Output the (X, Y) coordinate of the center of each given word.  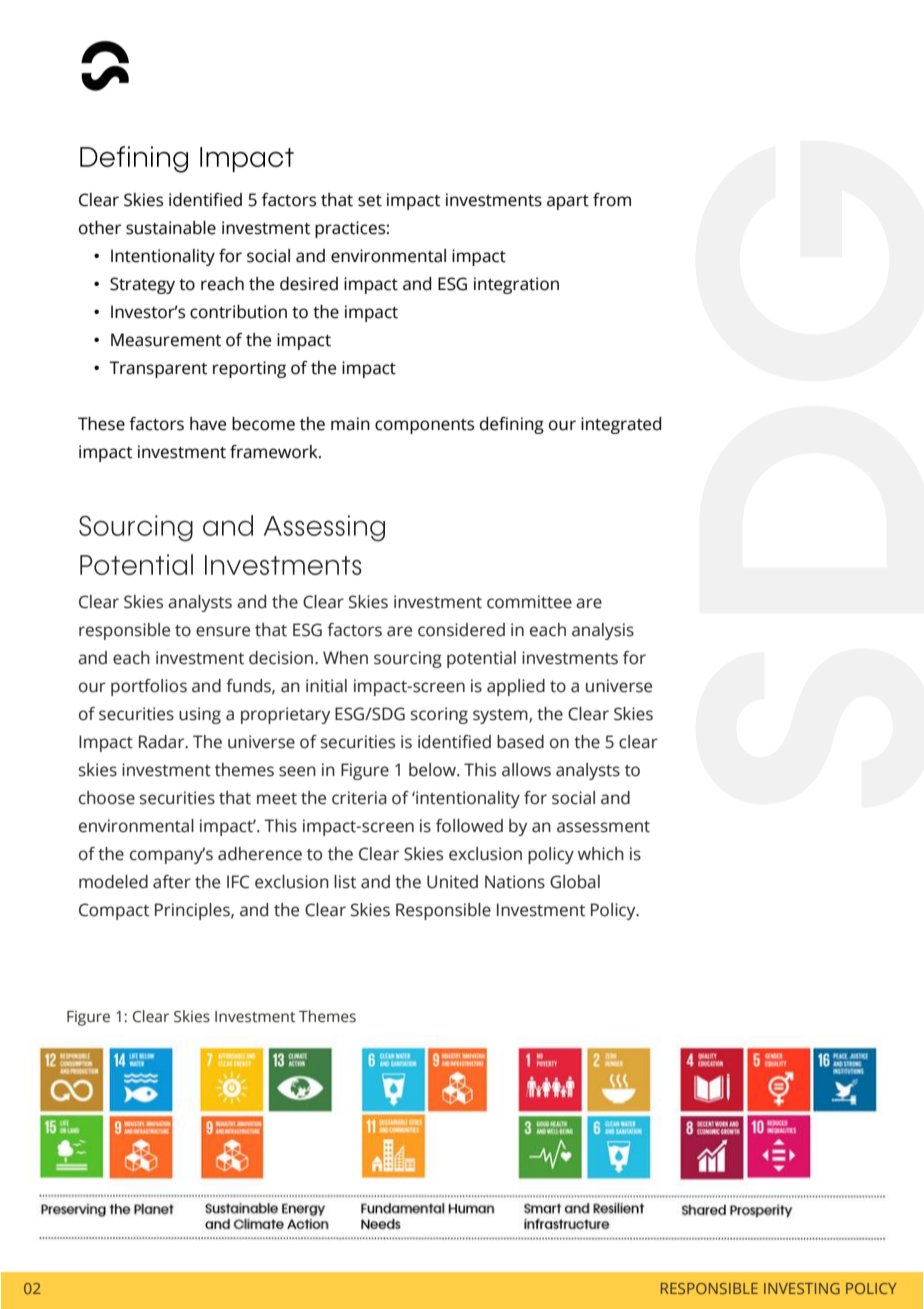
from (612, 200)
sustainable (171, 228)
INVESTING (802, 1288)
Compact (114, 911)
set (370, 201)
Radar (163, 742)
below (433, 770)
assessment (603, 827)
